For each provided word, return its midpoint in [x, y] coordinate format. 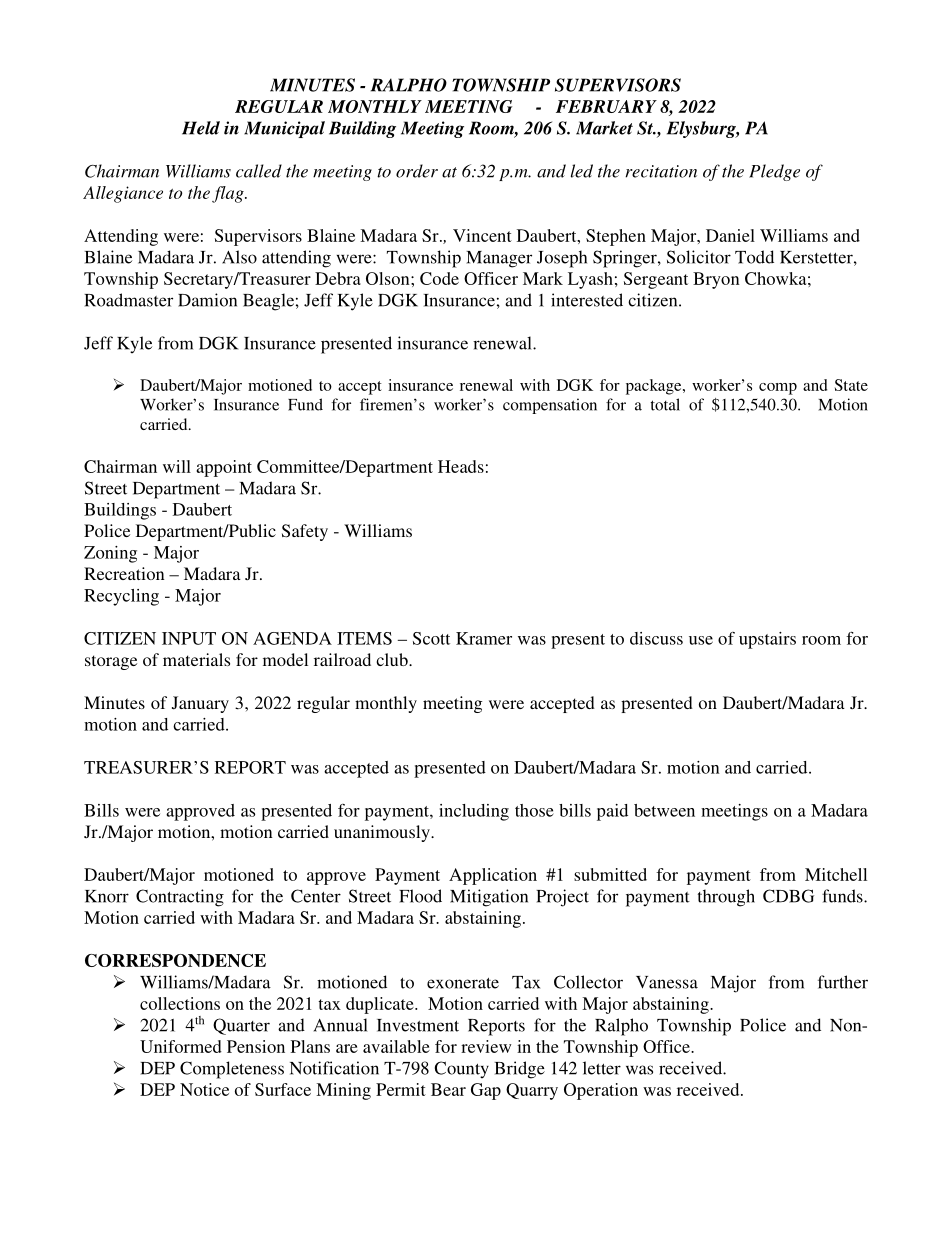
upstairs [767, 640]
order [417, 171]
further [843, 982]
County [462, 1069]
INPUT [189, 638]
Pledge [774, 172]
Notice [204, 1089]
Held [201, 128]
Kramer [484, 638]
